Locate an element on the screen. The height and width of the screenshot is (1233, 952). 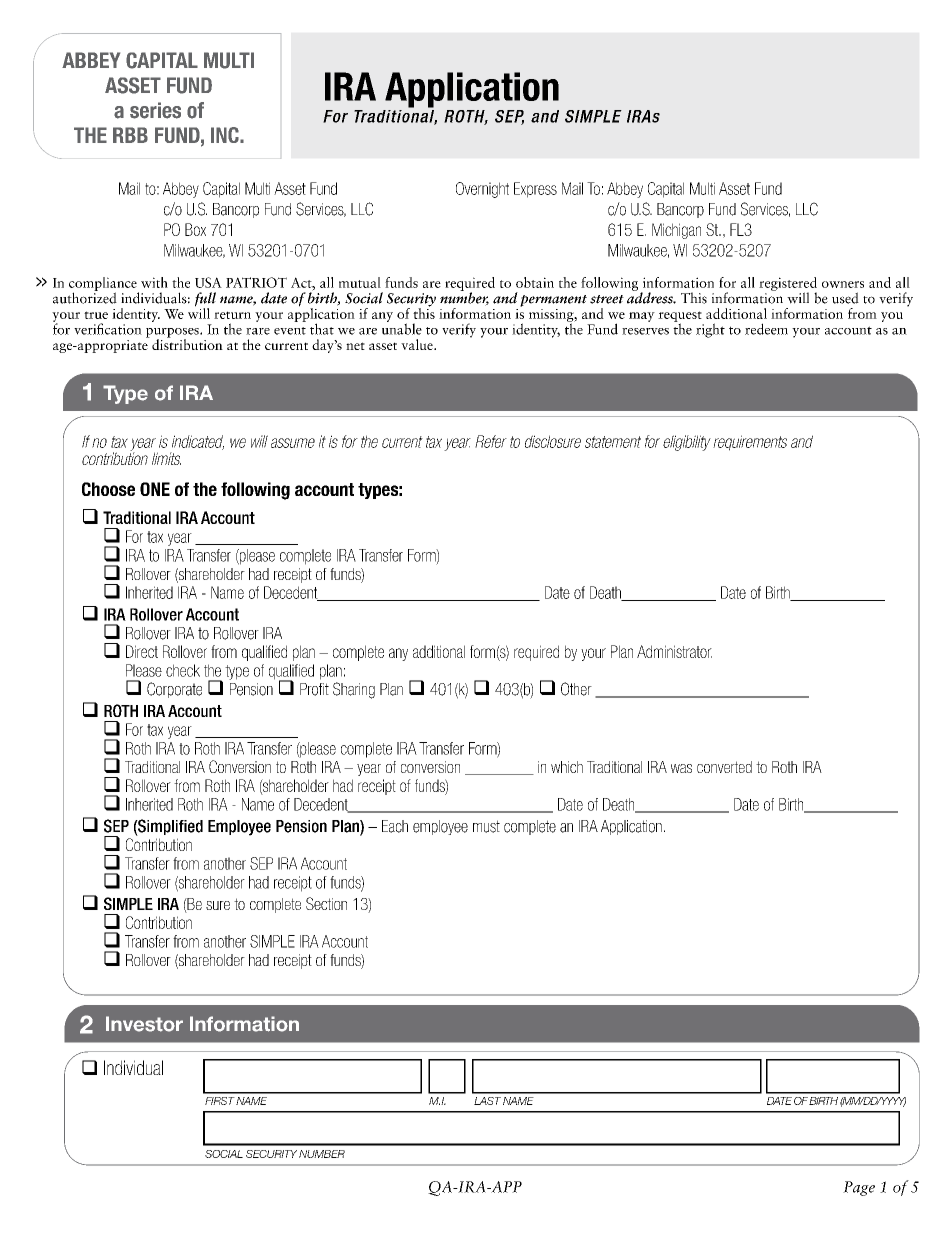
requirements is located at coordinates (750, 443).
